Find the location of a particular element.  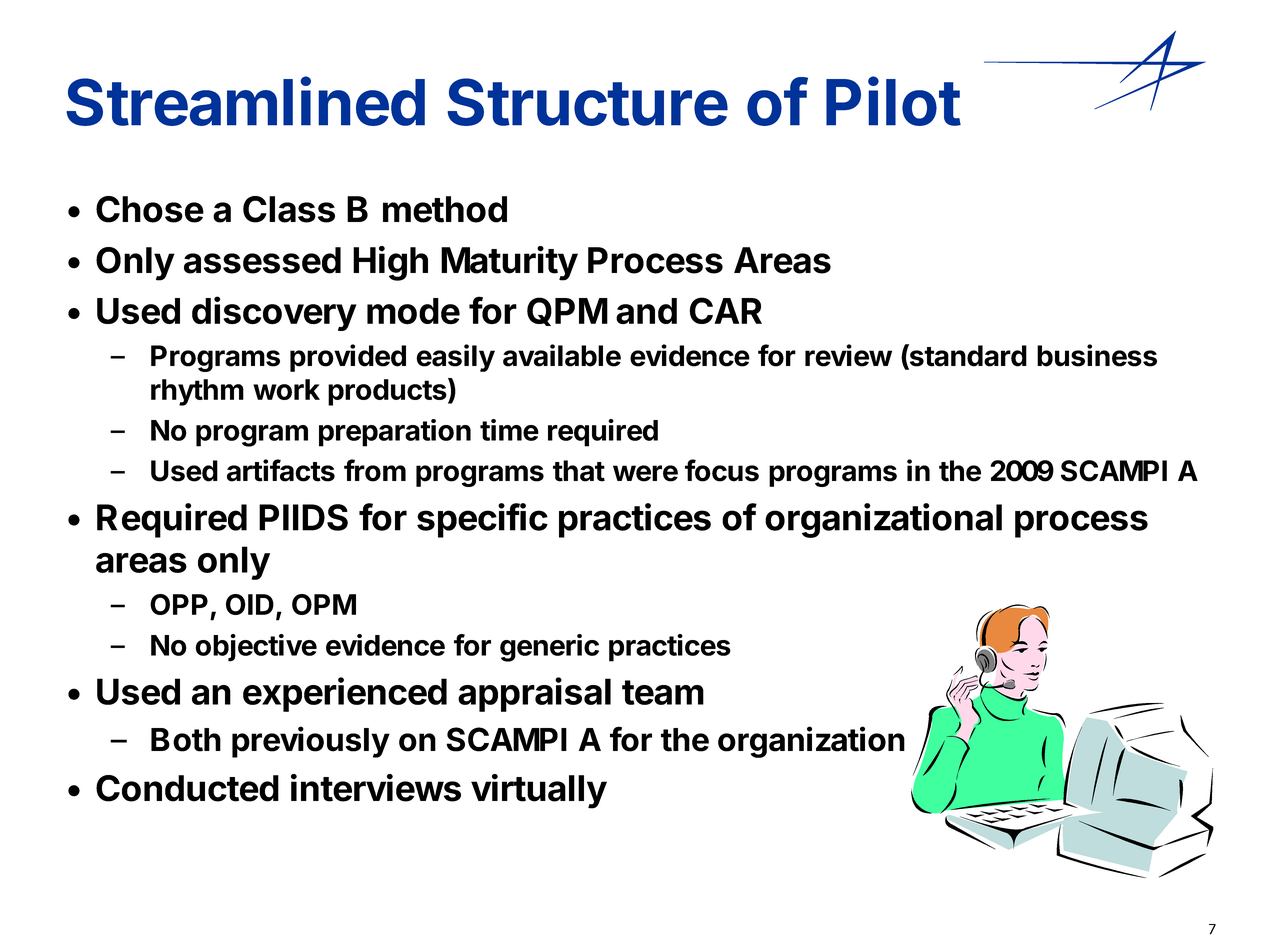

team is located at coordinates (663, 692).
